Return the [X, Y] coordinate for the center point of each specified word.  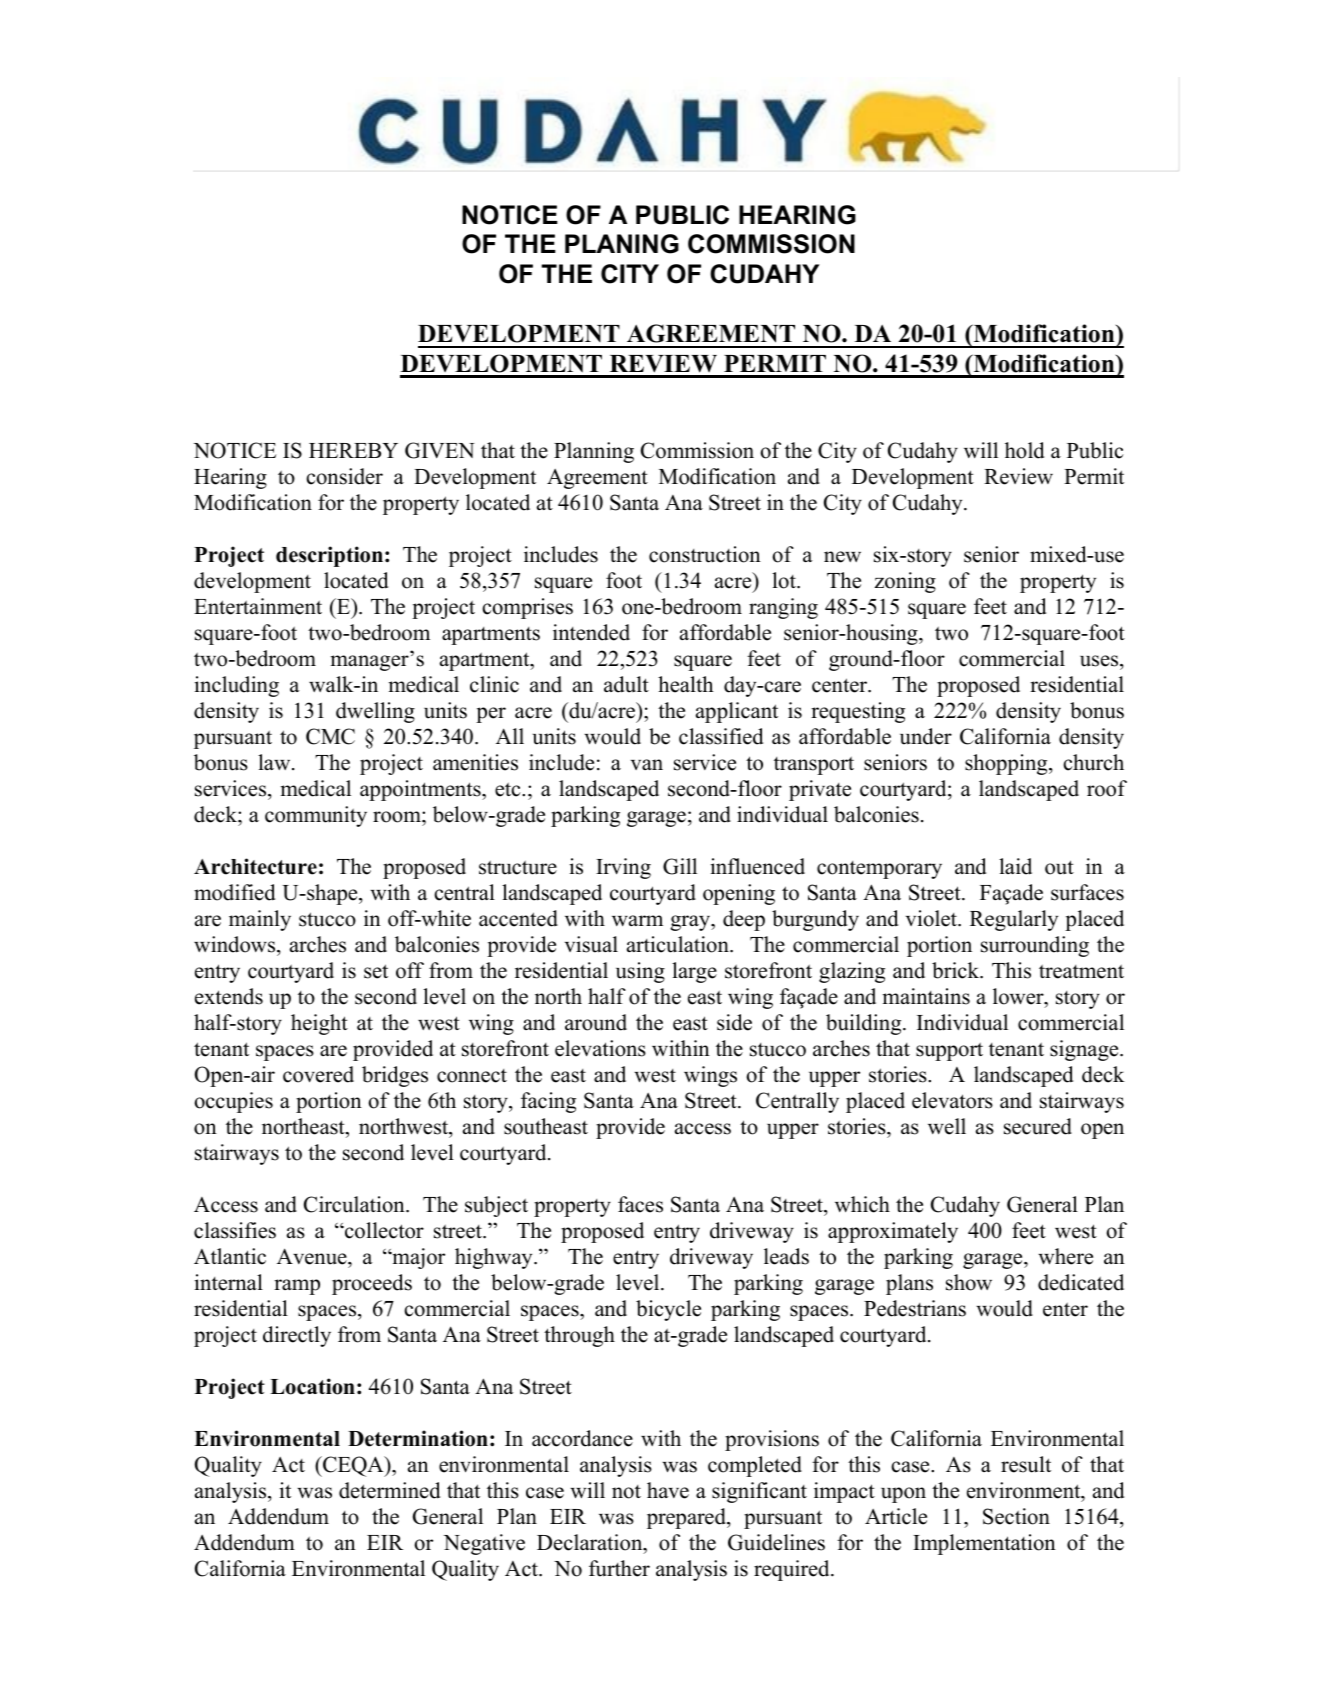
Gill [680, 866]
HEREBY [353, 450]
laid [1015, 866]
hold [1024, 450]
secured [1038, 1126]
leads [786, 1256]
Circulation [355, 1204]
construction [705, 554]
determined [389, 1490]
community [316, 816]
